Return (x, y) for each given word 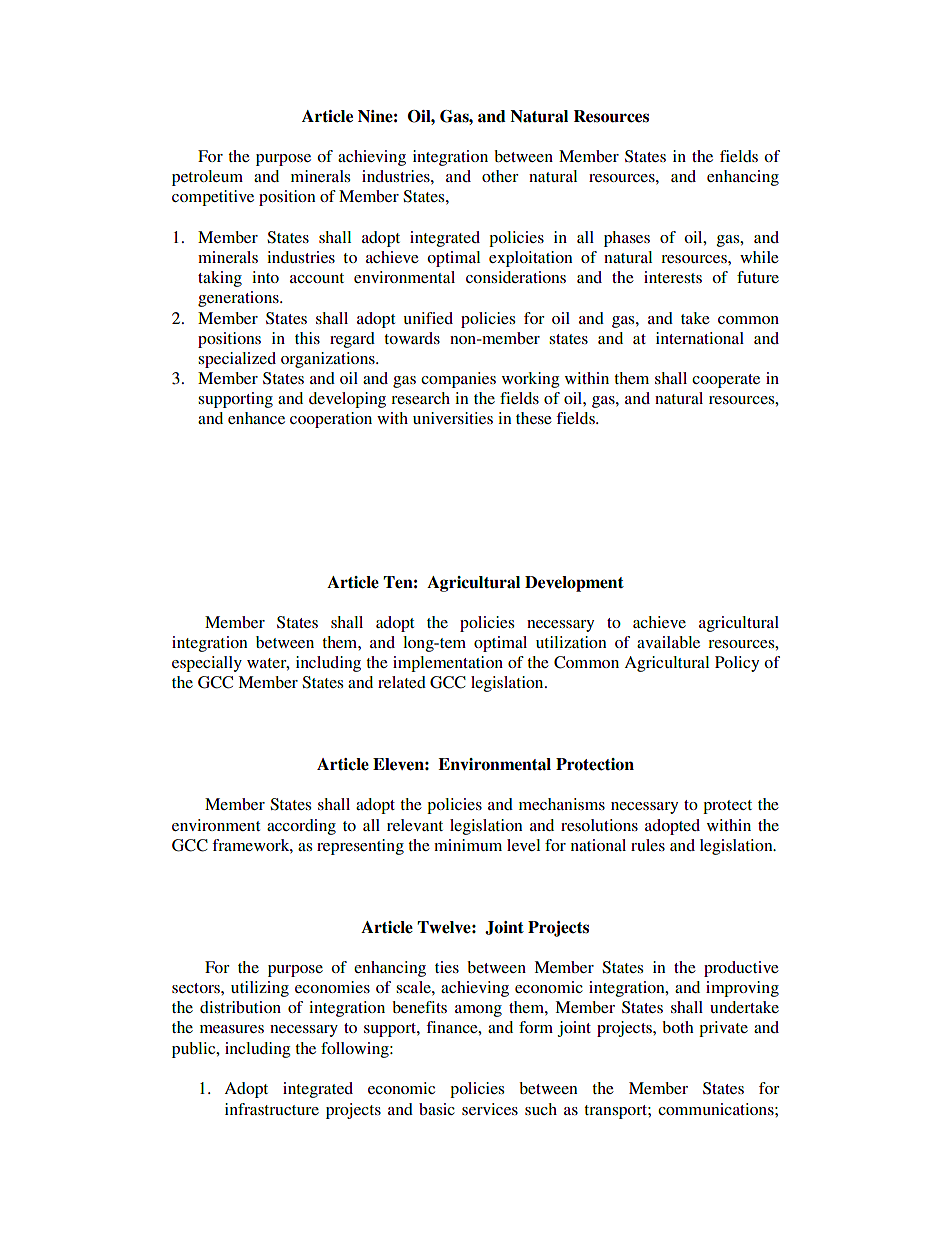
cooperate (726, 381)
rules (648, 845)
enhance (256, 418)
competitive (213, 198)
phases (627, 239)
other (500, 176)
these (534, 418)
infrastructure (272, 1109)
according (301, 827)
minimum (468, 845)
